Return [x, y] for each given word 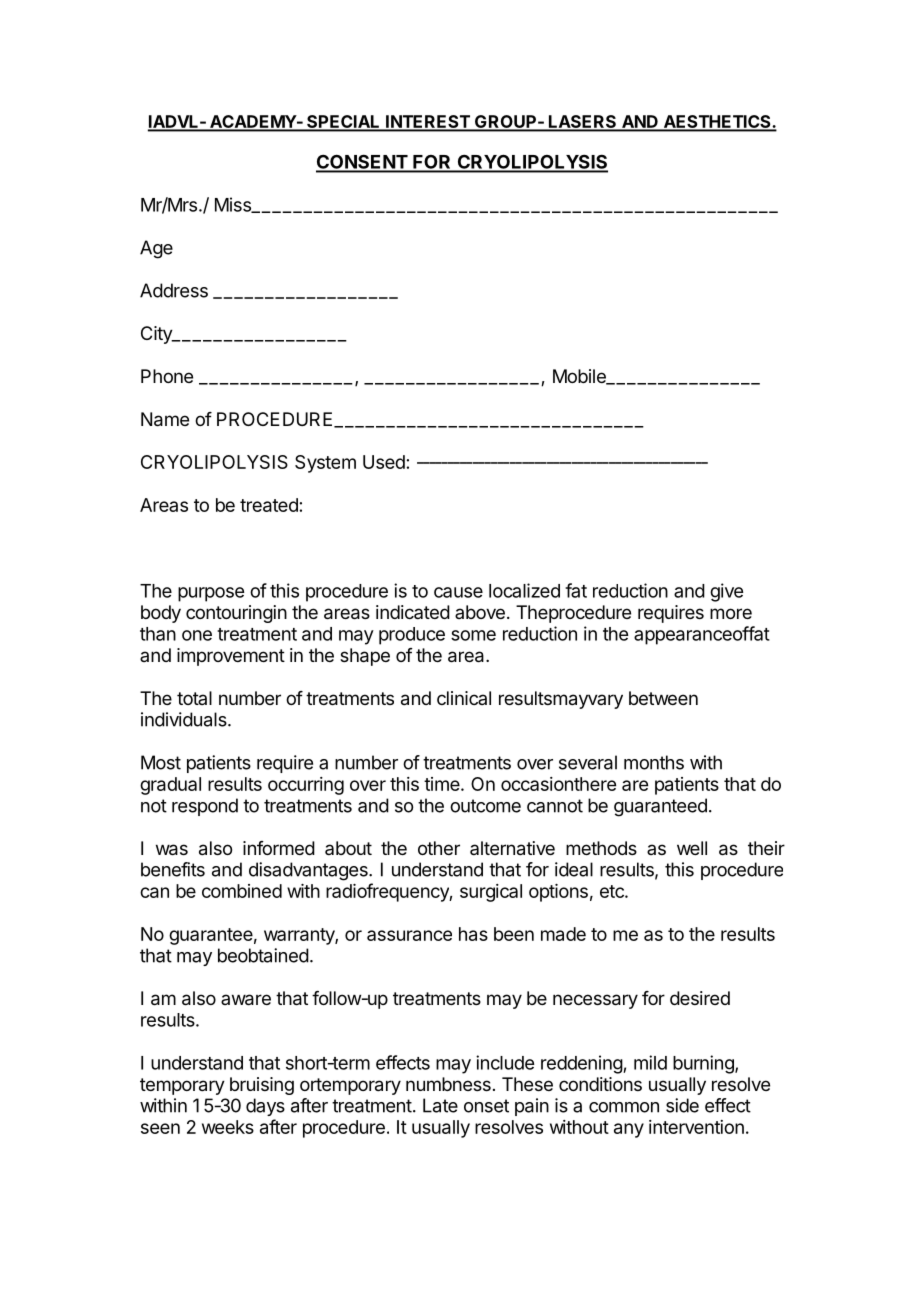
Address [174, 290]
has [473, 934]
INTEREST [428, 122]
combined [242, 891]
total [194, 698]
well [692, 848]
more [731, 613]
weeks [228, 1127]
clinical [464, 698]
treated [269, 505]
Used [384, 462]
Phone [167, 376]
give [726, 592]
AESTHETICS [717, 122]
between [663, 698]
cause [458, 592]
